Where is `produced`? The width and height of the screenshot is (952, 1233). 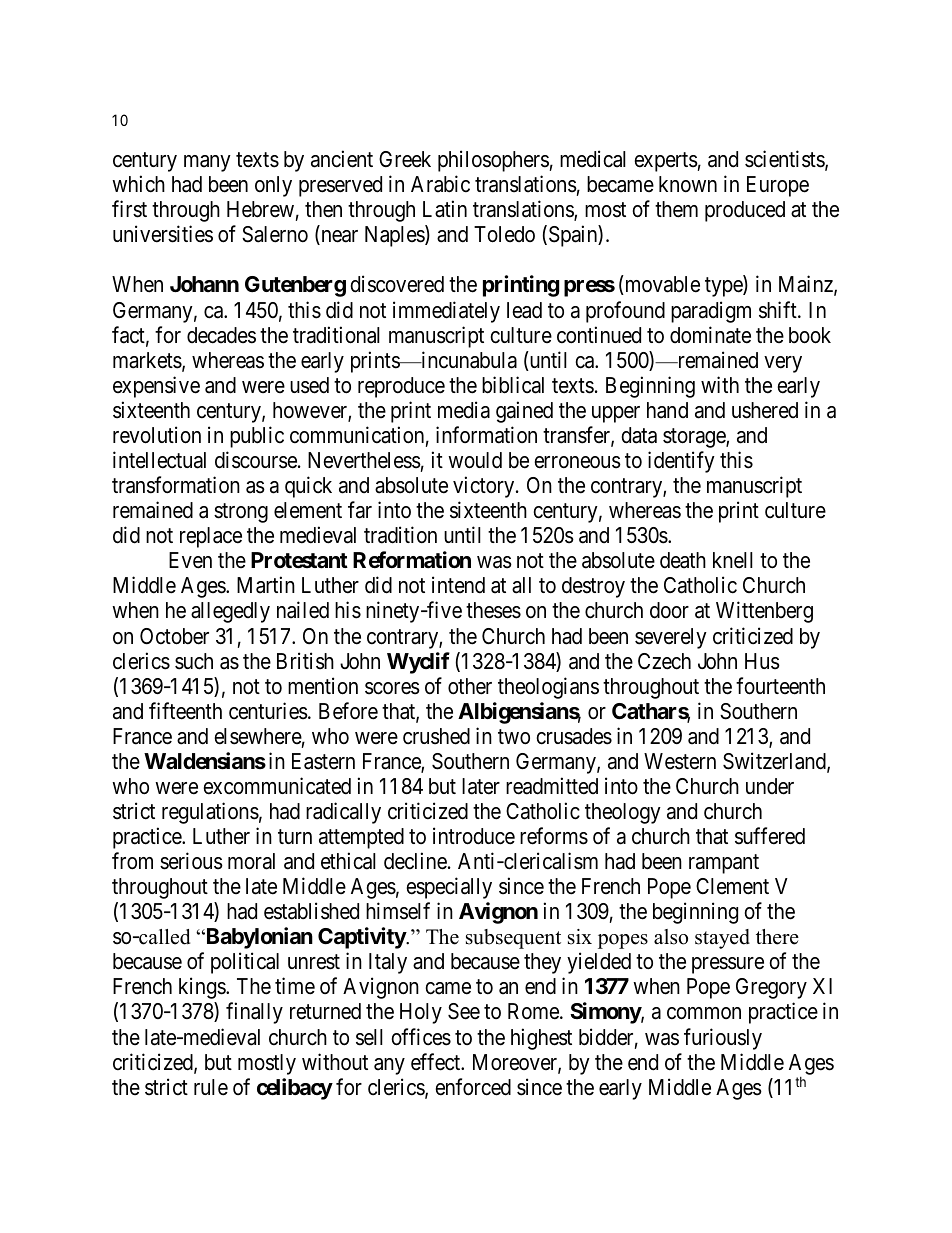
produced is located at coordinates (745, 211).
